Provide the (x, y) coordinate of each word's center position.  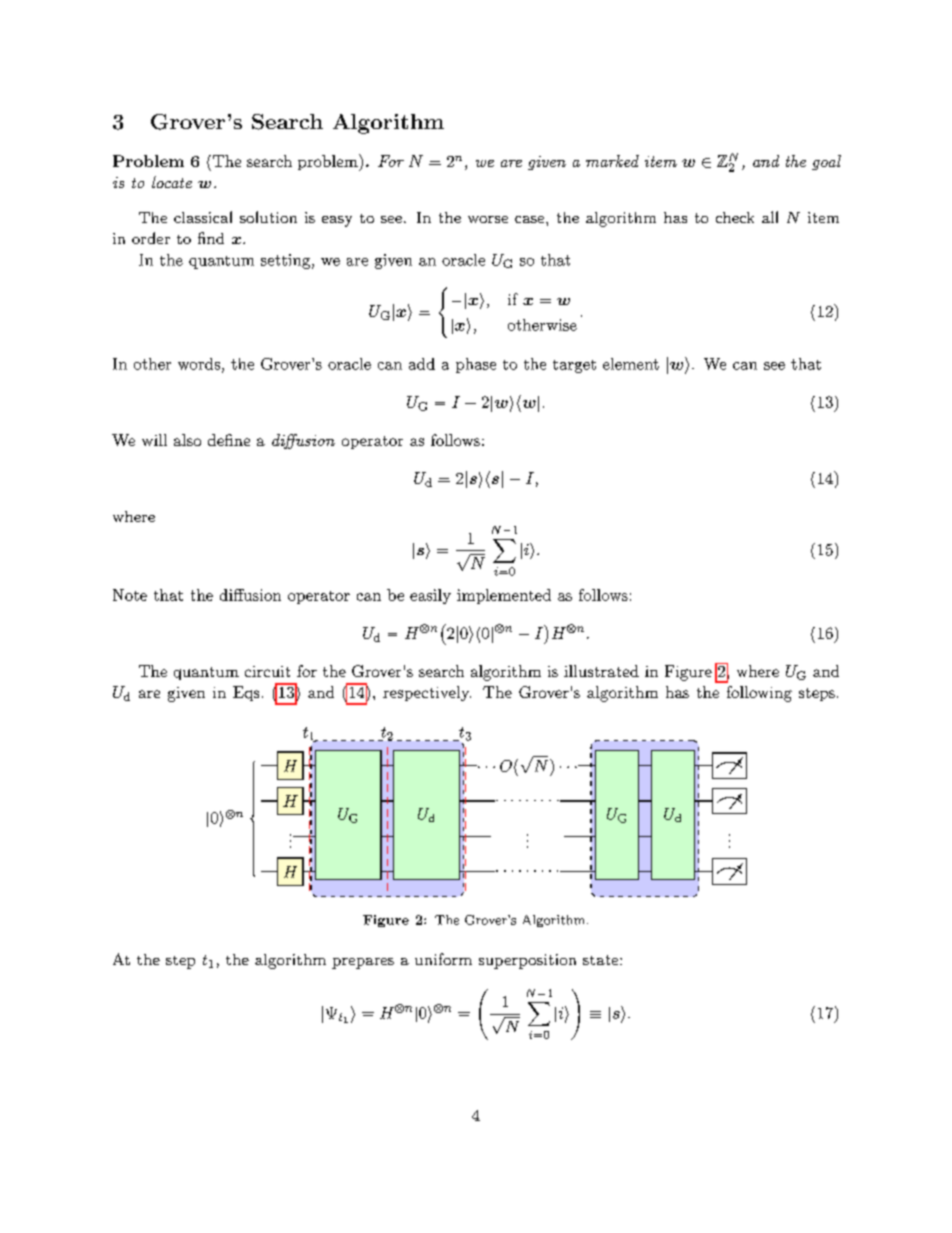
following (759, 694)
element (631, 364)
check (735, 217)
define (229, 440)
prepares (363, 963)
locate (172, 182)
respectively (427, 693)
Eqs (246, 693)
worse (488, 219)
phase (476, 365)
